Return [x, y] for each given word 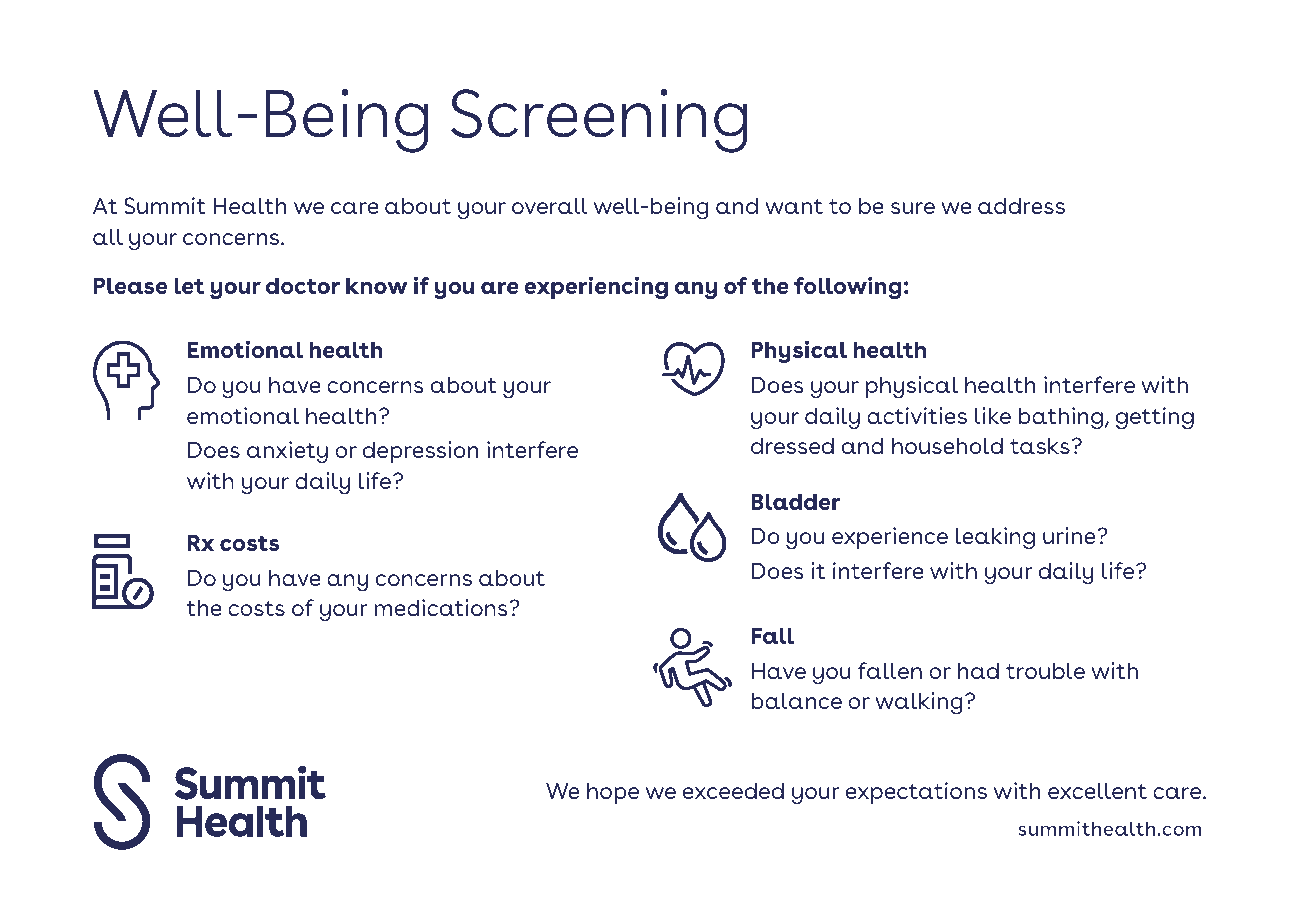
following [848, 288]
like [993, 415]
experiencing [596, 288]
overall [550, 206]
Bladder [796, 502]
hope [613, 793]
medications [442, 607]
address [1021, 206]
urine [1070, 535]
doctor [303, 286]
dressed [792, 446]
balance [796, 701]
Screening [599, 121]
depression [420, 452]
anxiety [287, 452]
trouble [1045, 671]
